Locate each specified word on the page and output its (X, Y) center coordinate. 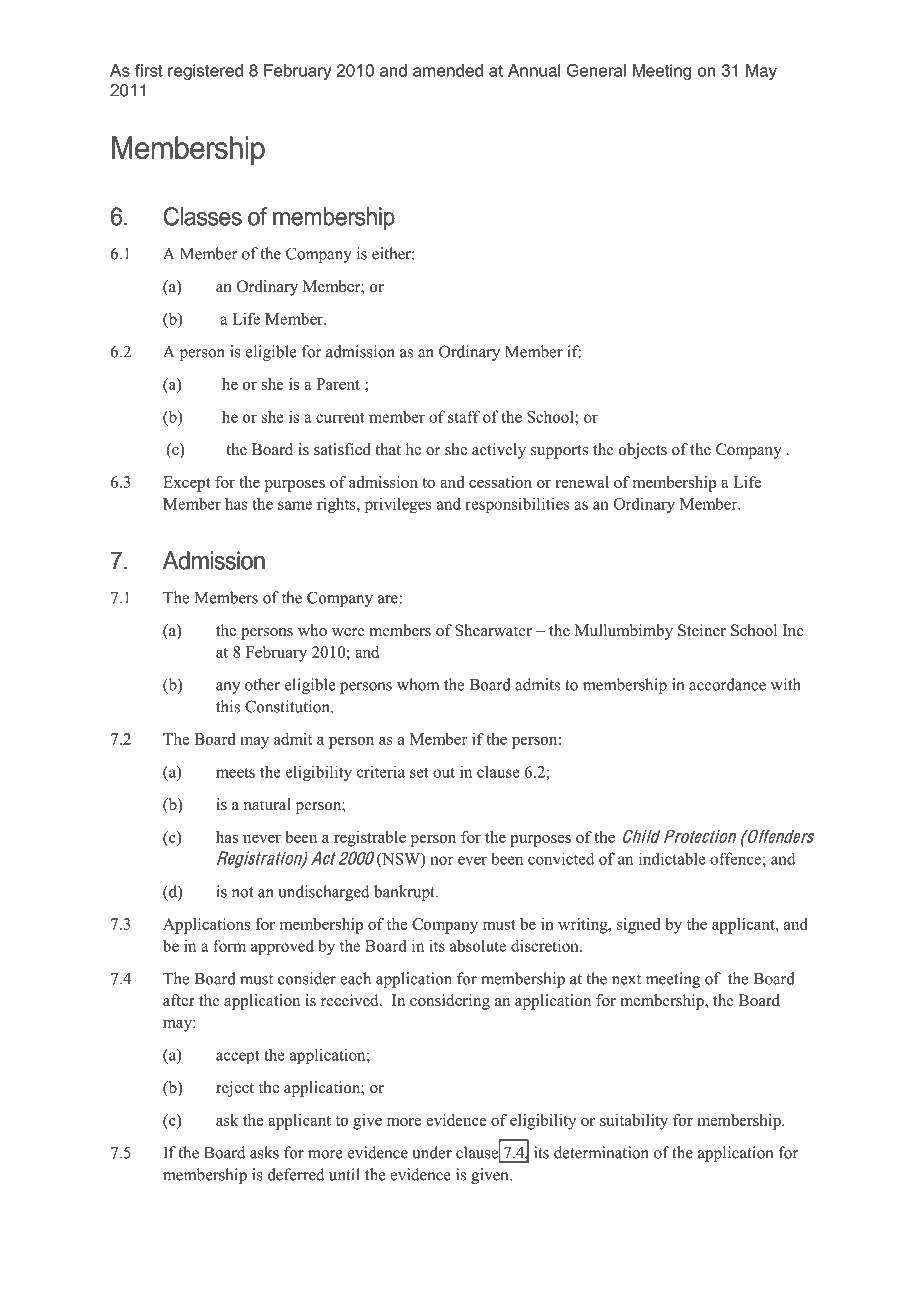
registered (205, 72)
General (596, 70)
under (432, 1152)
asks (264, 1152)
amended (448, 70)
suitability (634, 1122)
